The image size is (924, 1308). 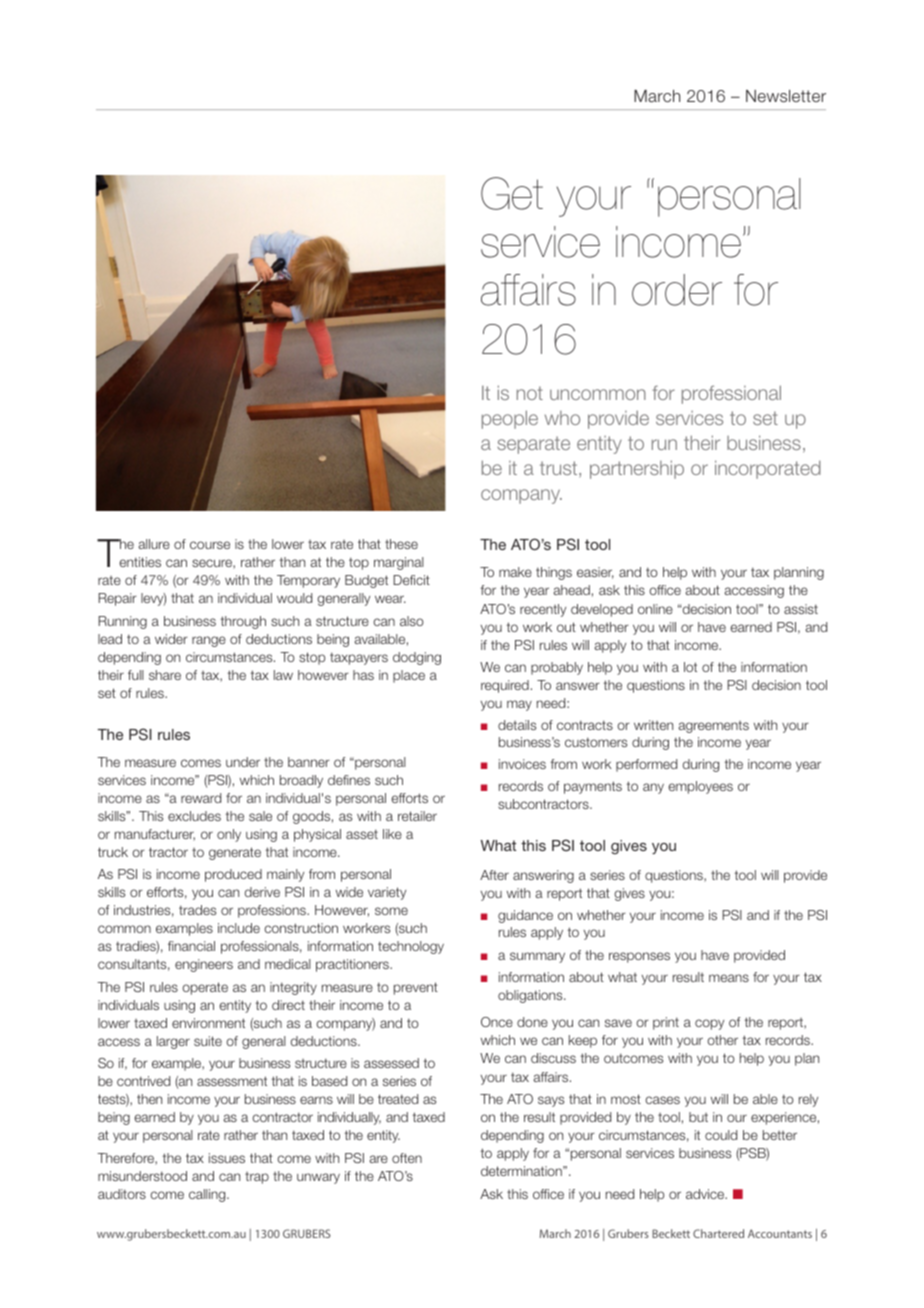 What do you see at coordinates (786, 96) in the screenshot?
I see `Newsletter` at bounding box center [786, 96].
